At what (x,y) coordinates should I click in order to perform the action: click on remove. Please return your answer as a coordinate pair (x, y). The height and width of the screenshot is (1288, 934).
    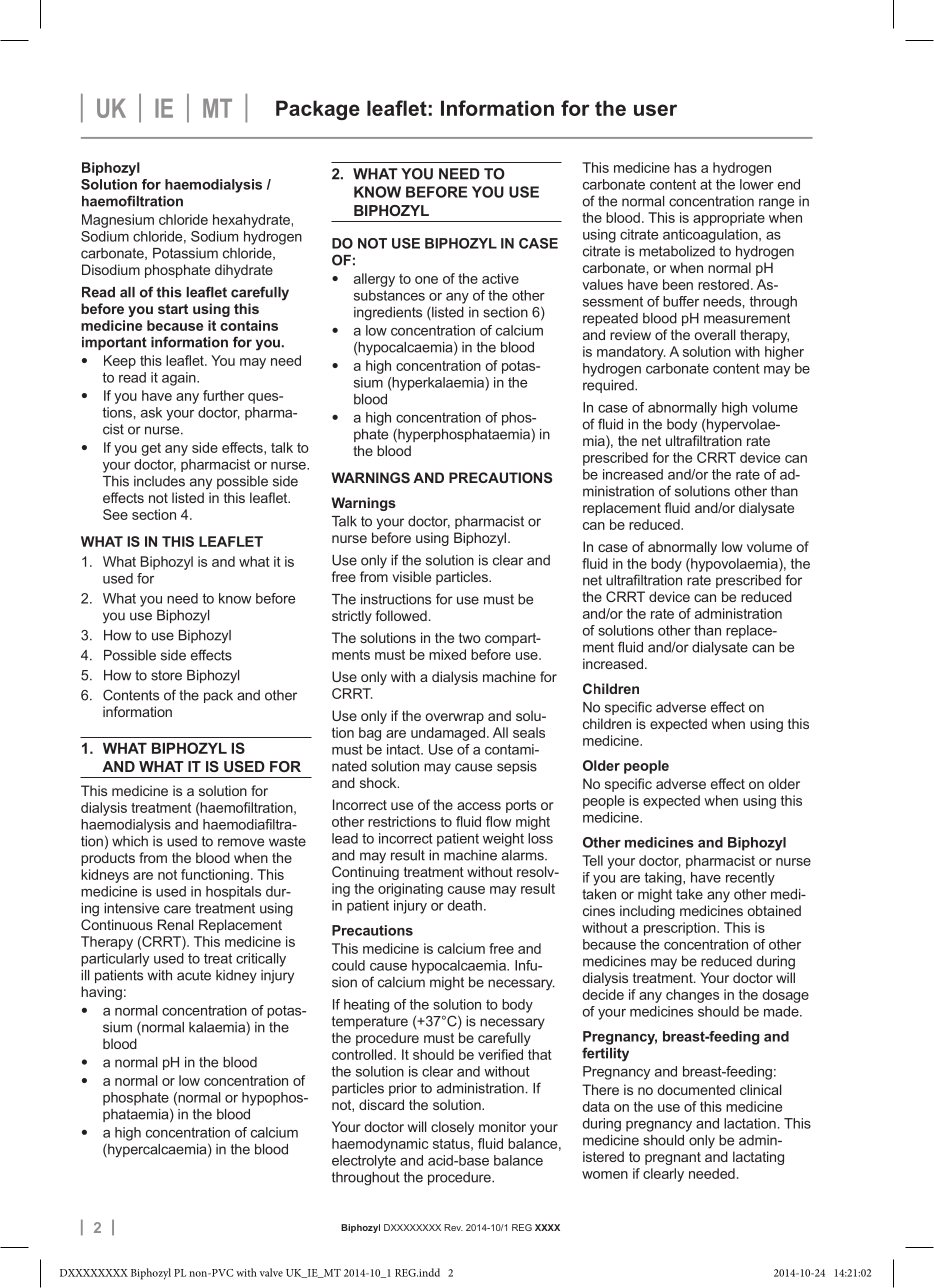
    Looking at the image, I should click on (241, 842).
